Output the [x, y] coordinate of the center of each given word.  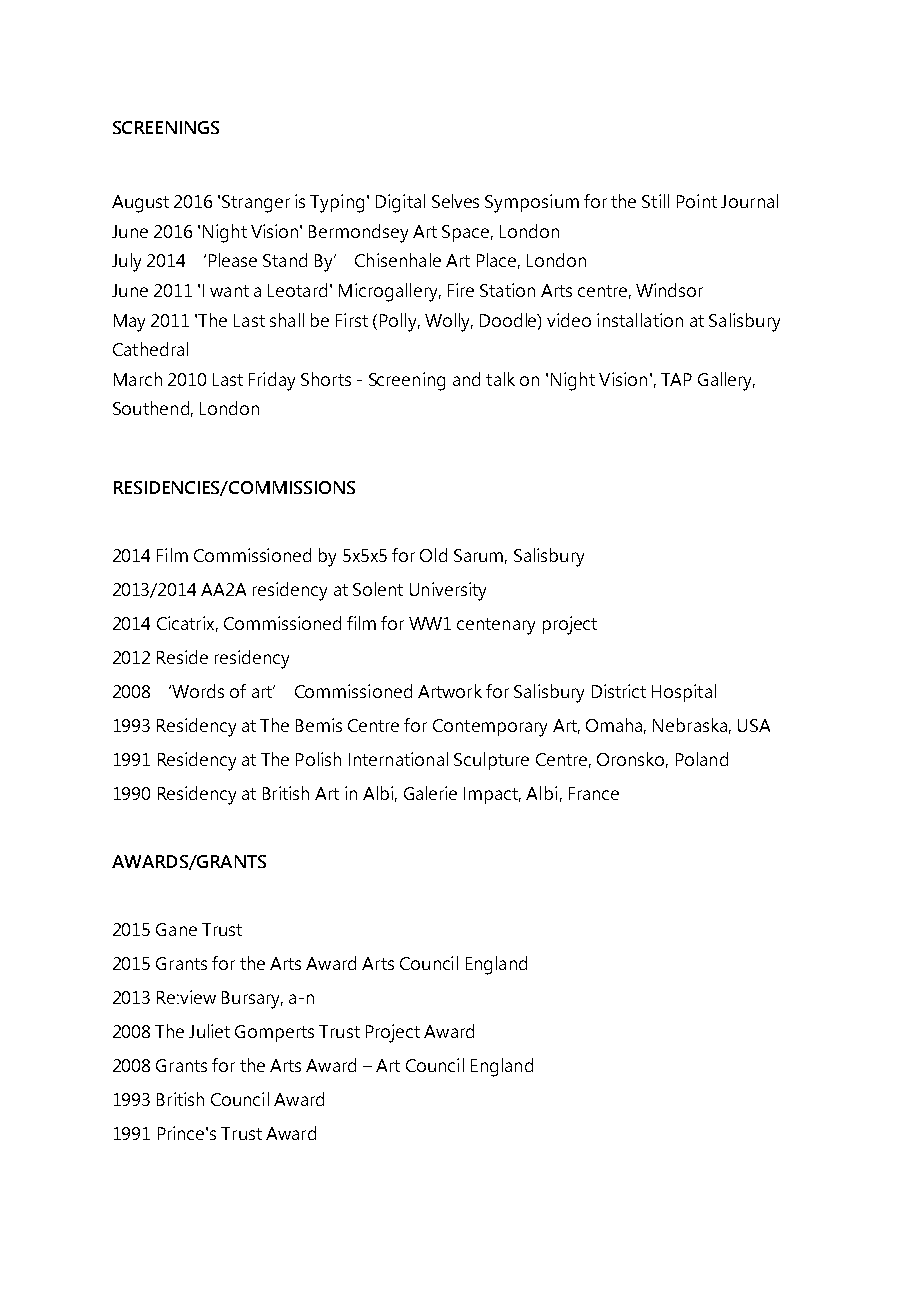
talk [500, 379]
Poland [702, 759]
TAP [676, 379]
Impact [492, 795]
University [448, 591]
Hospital [684, 693]
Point [697, 201]
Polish [318, 759]
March [138, 379]
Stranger [256, 204]
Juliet [209, 1031]
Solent [378, 589]
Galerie [430, 793]
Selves [455, 201]
